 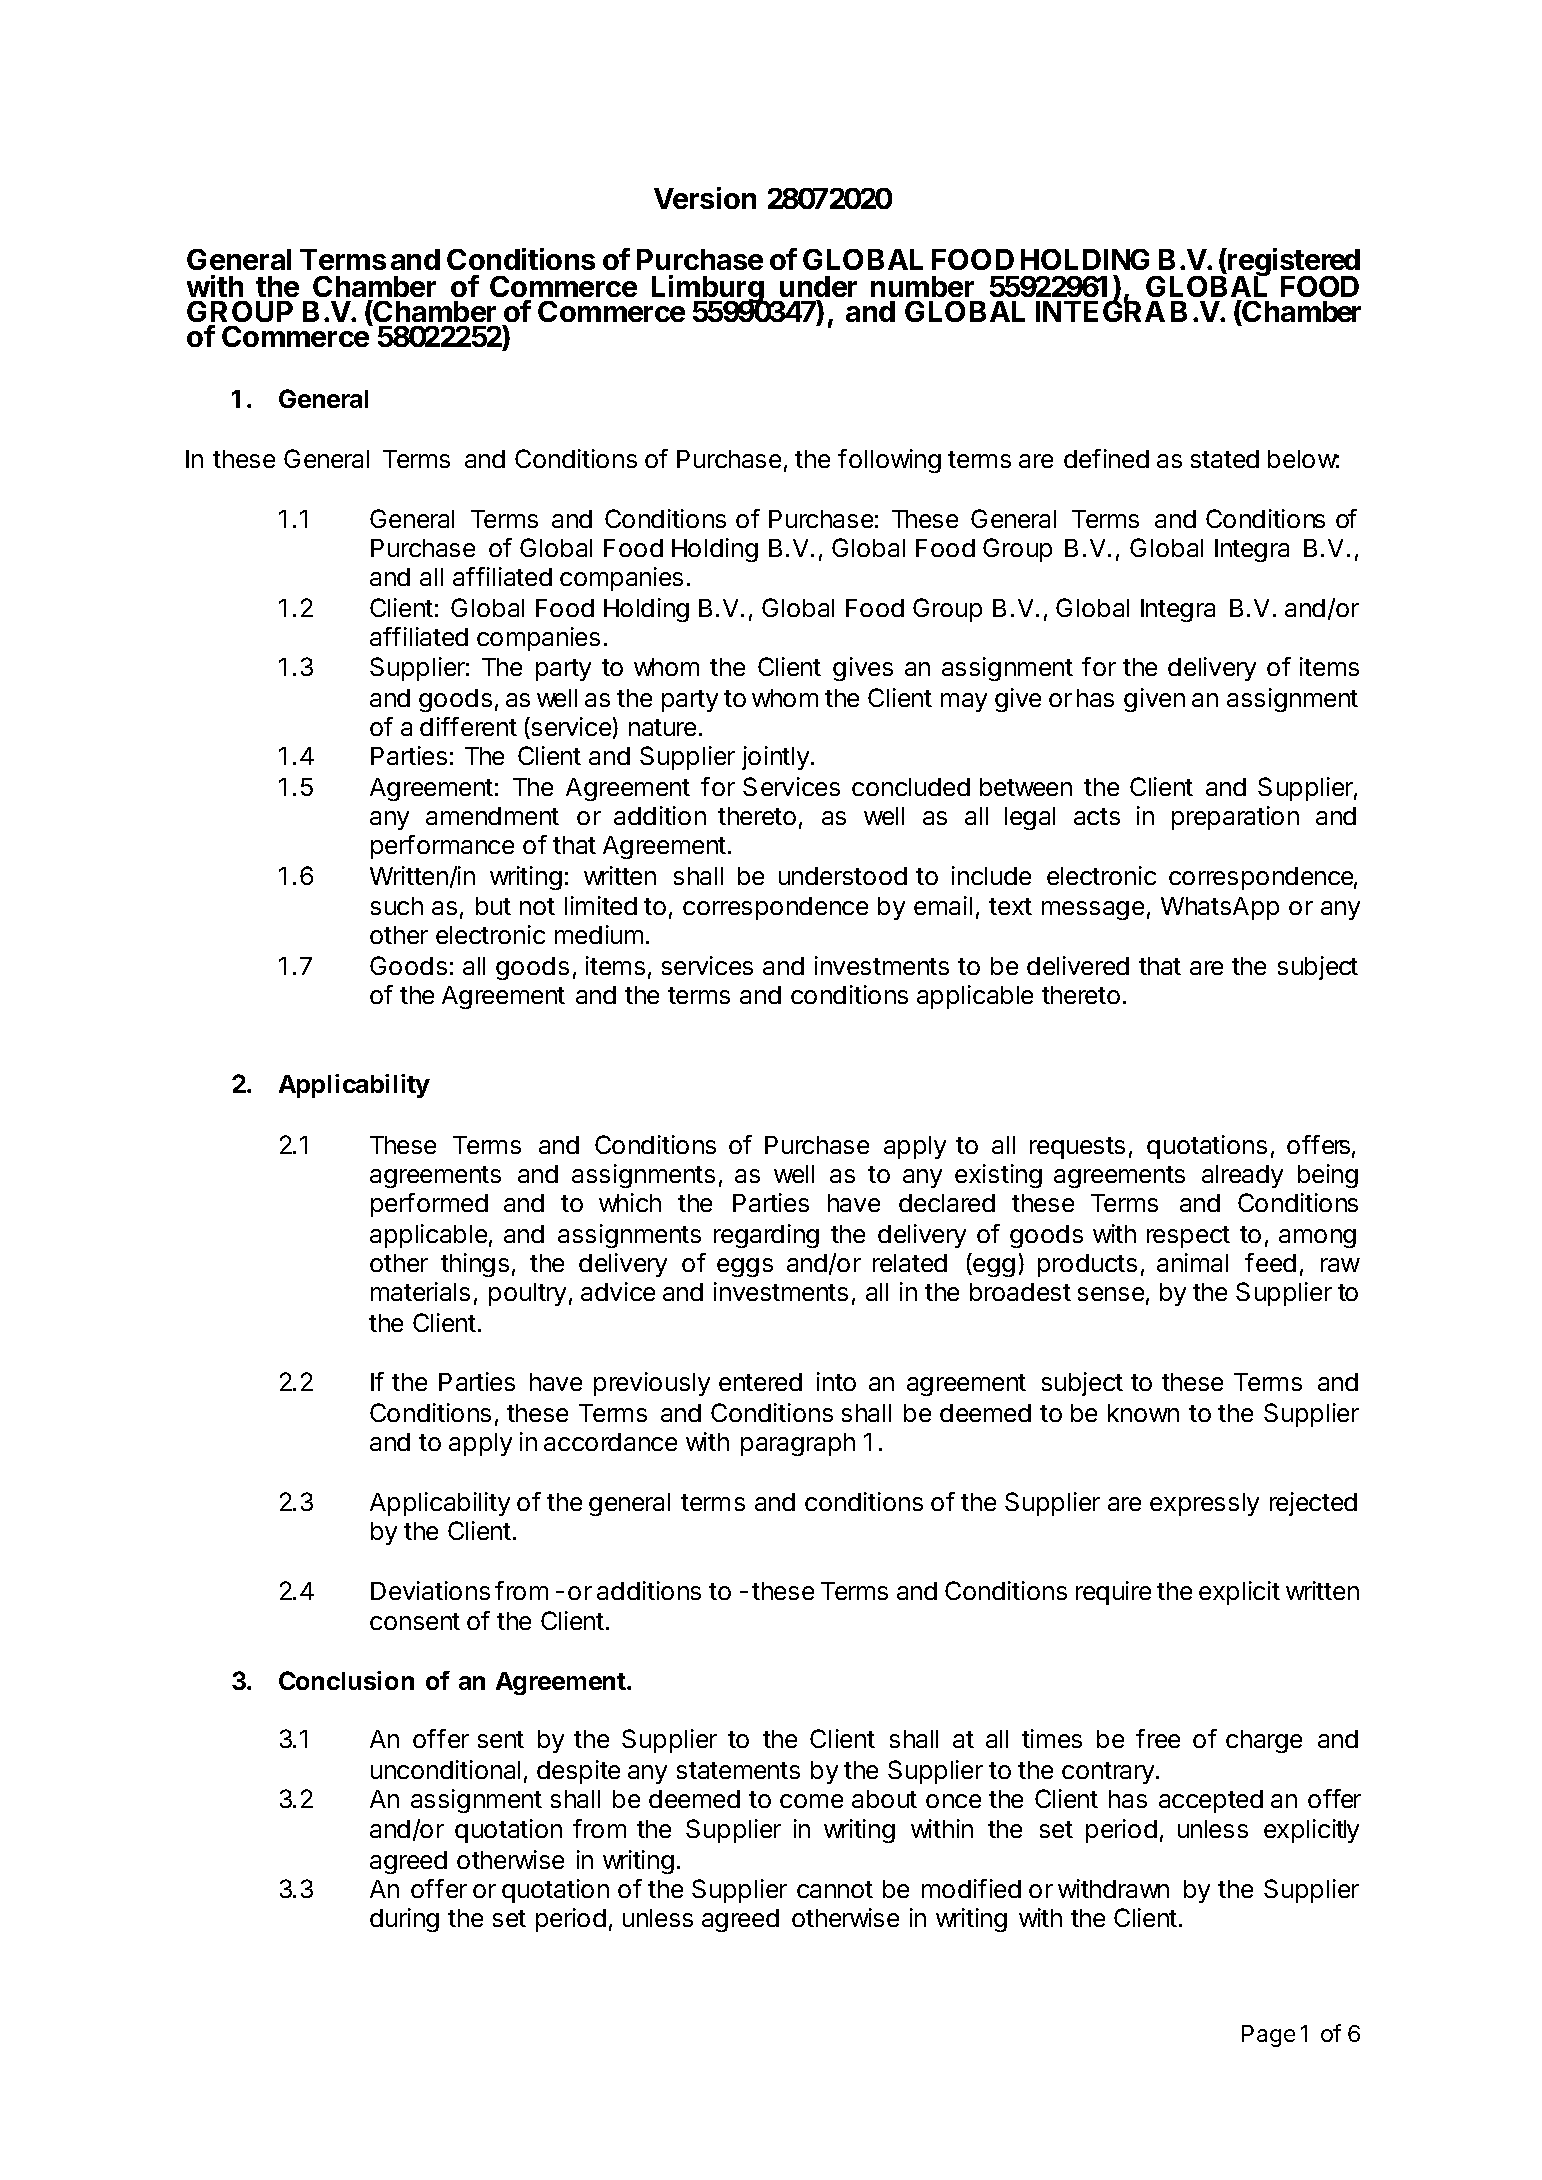 What do you see at coordinates (943, 905) in the page?
I see `email` at bounding box center [943, 905].
